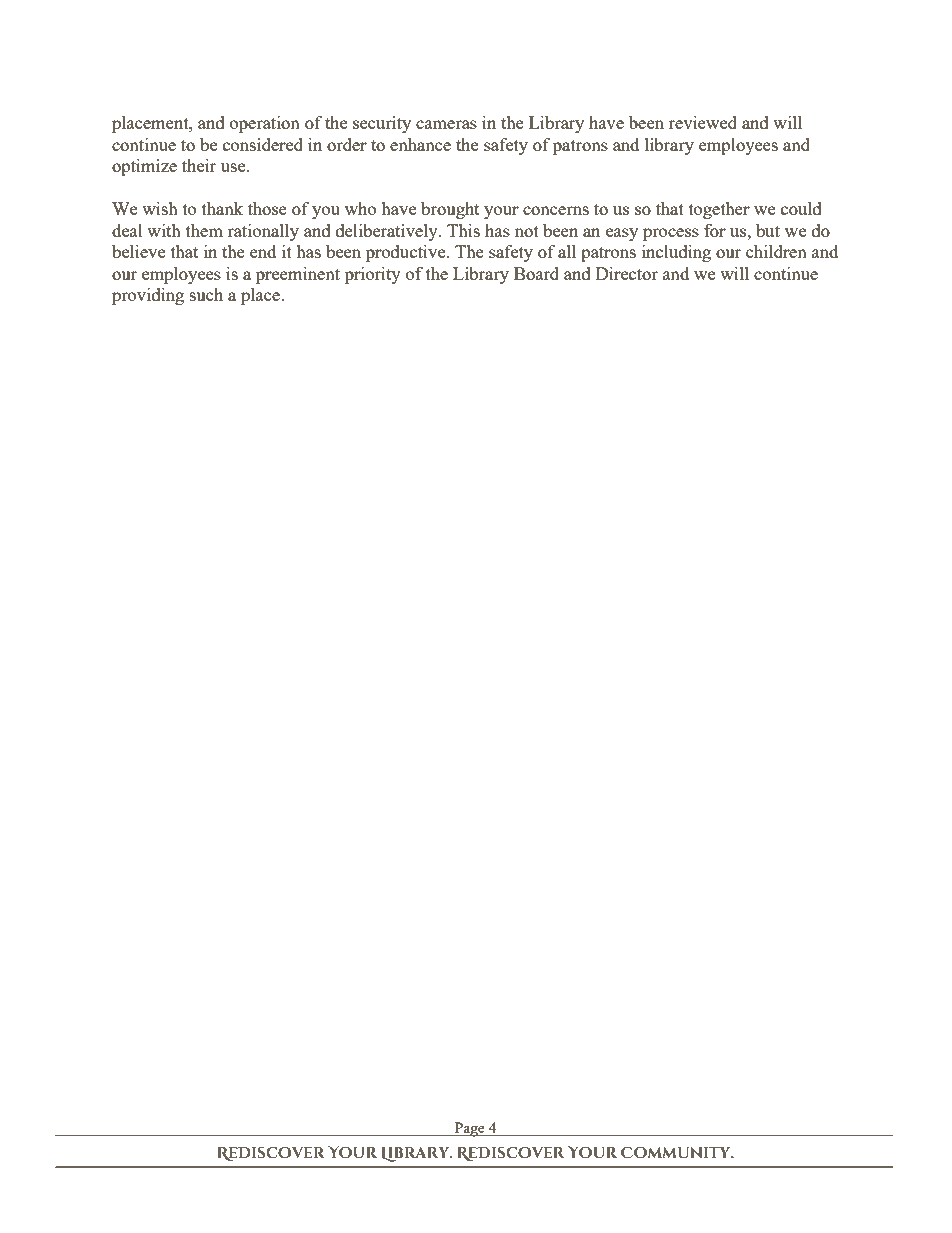 The height and width of the document is (1233, 952). I want to click on Board, so click(536, 273).
